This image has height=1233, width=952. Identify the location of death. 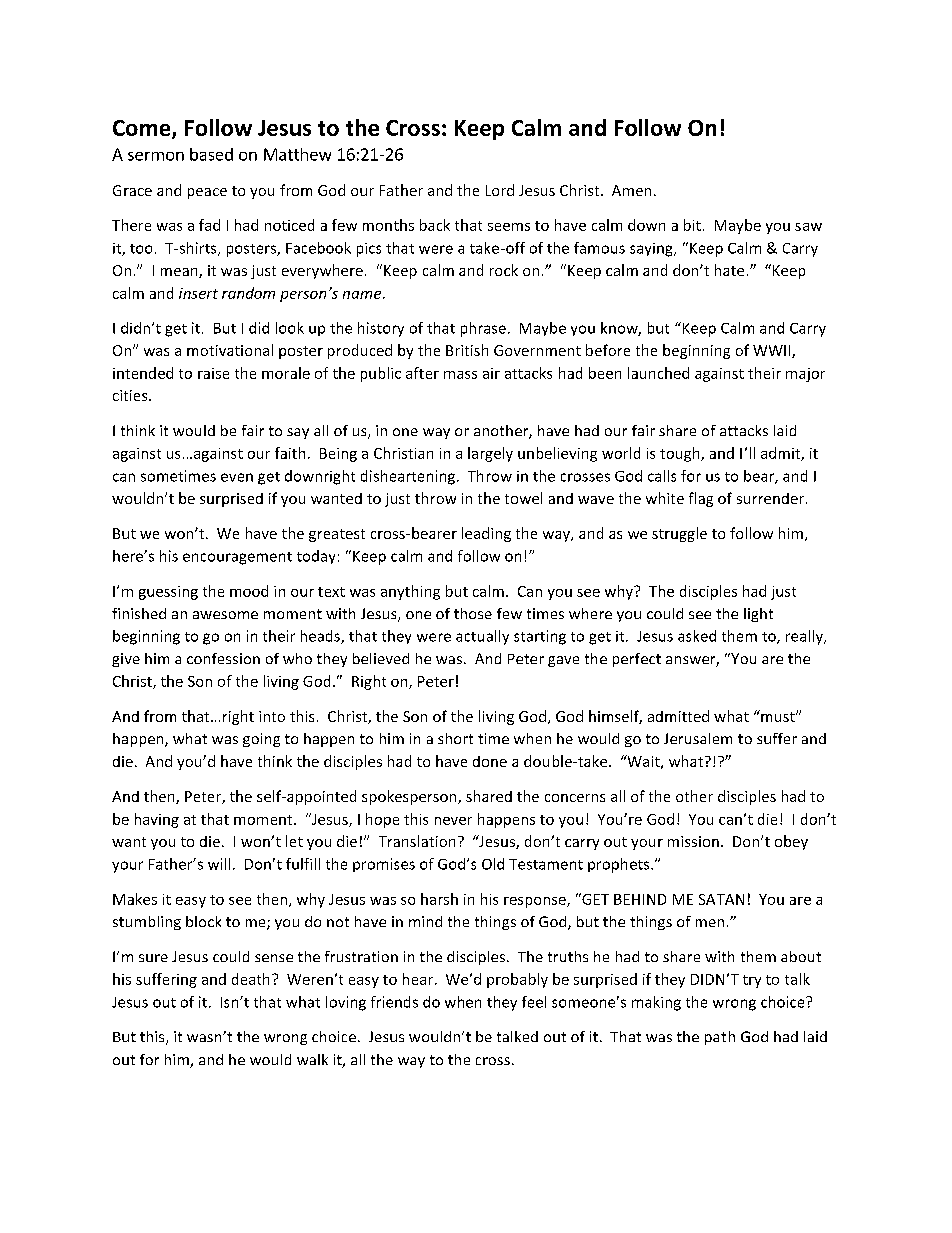
(250, 979).
